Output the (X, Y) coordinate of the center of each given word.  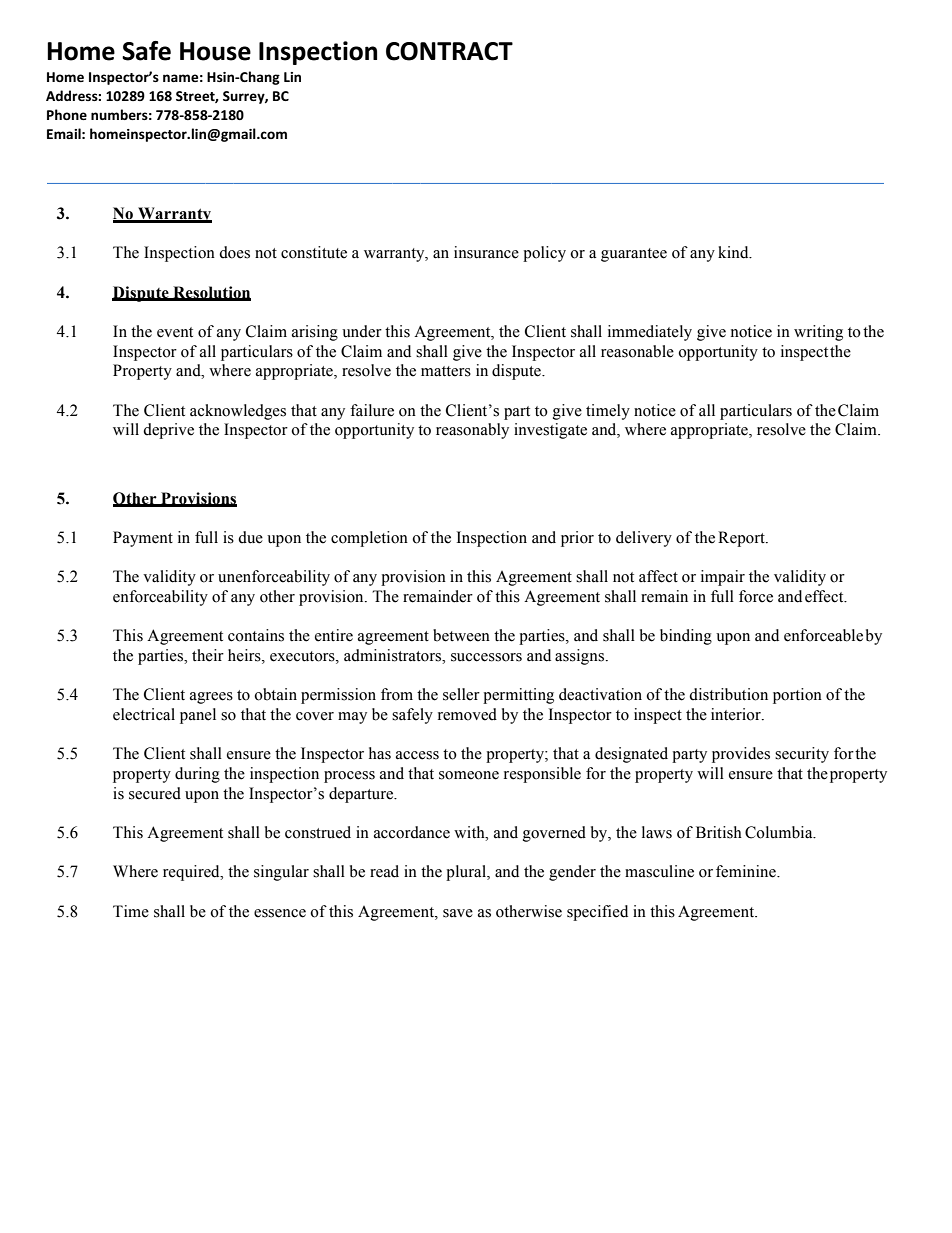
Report (742, 539)
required (192, 873)
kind (734, 252)
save (458, 913)
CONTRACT (449, 51)
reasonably (472, 431)
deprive (168, 431)
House (215, 51)
